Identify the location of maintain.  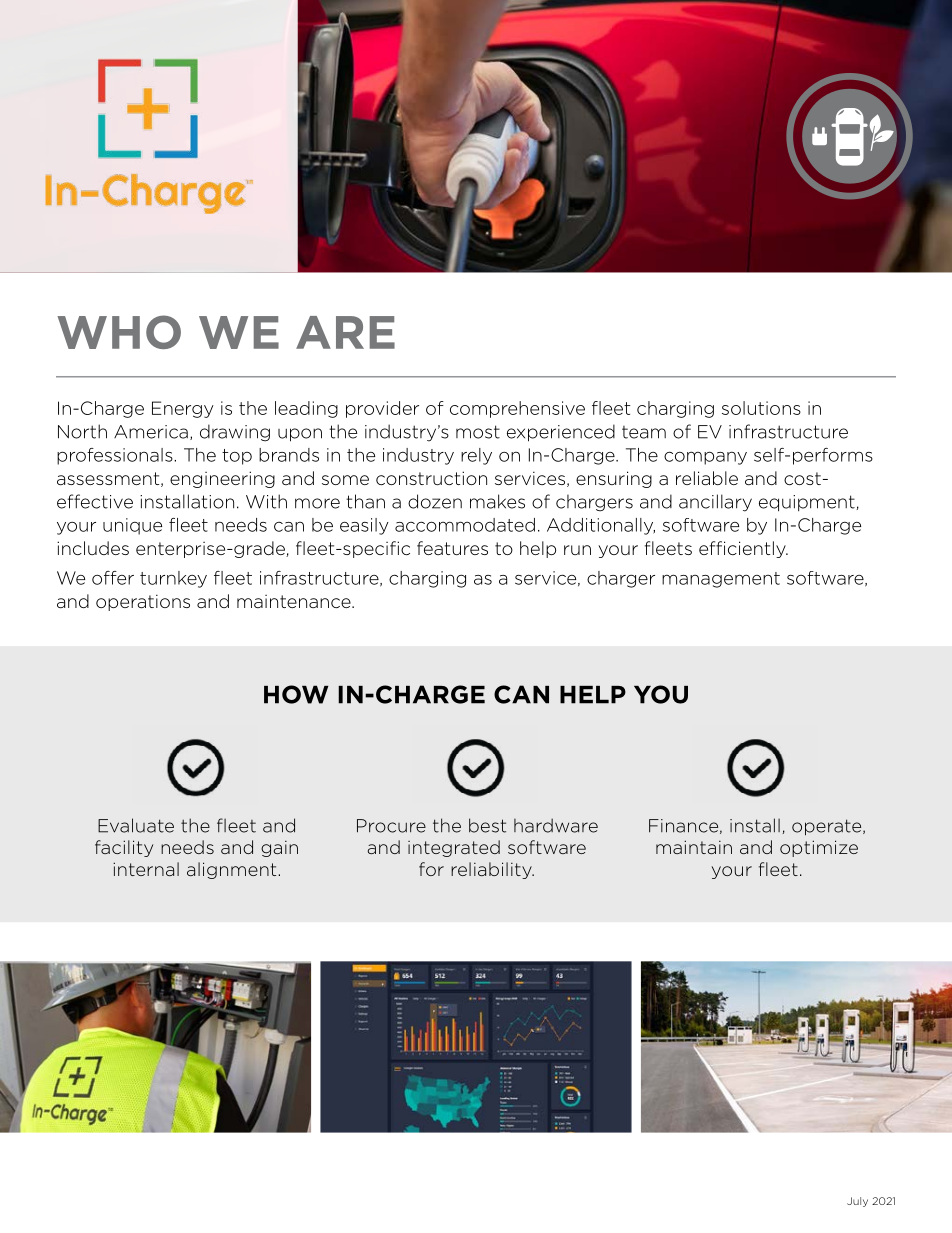
(694, 847).
